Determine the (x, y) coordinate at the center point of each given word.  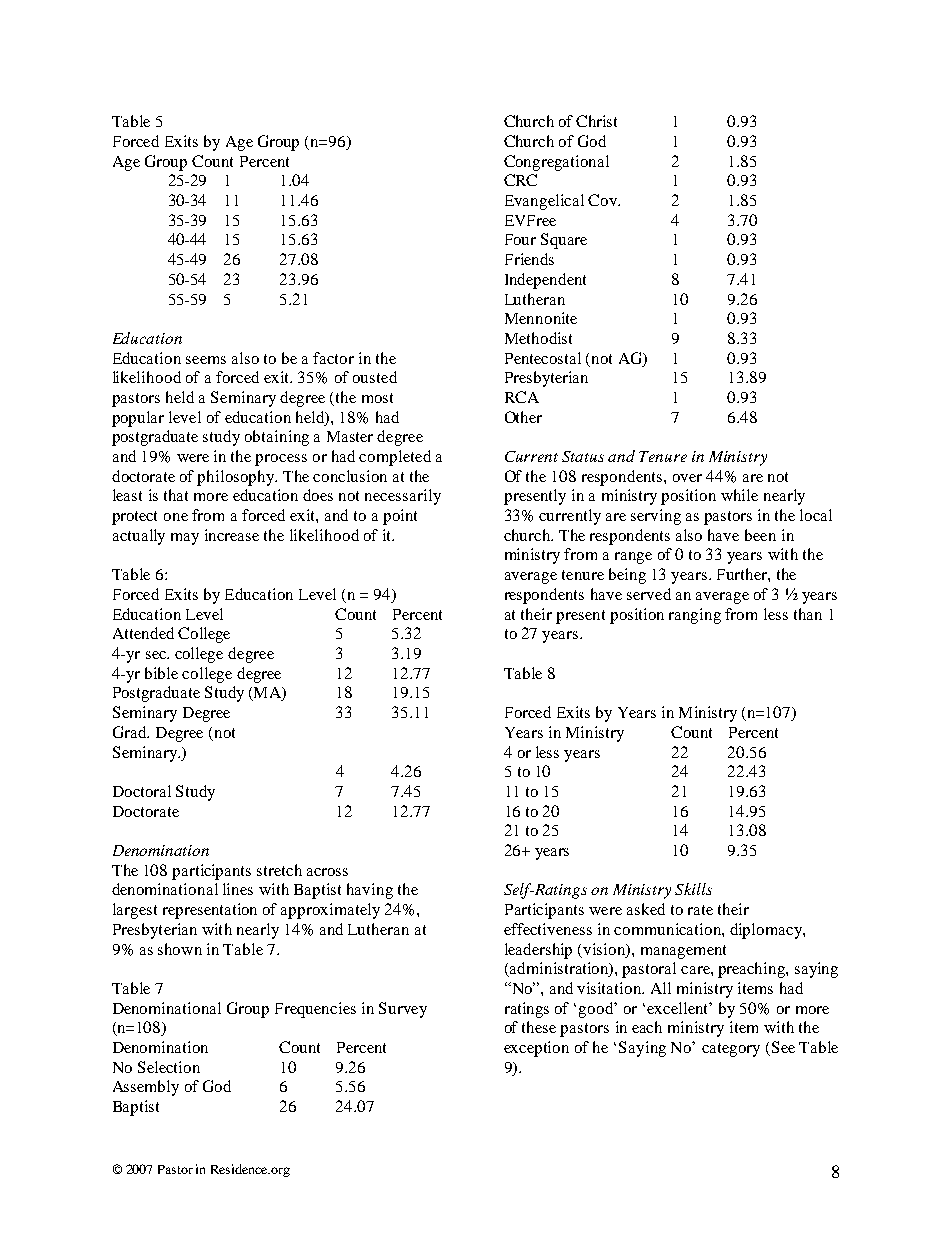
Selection (169, 1067)
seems (206, 360)
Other (523, 417)
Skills (693, 889)
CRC (520, 180)
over (687, 478)
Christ (596, 121)
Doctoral (142, 791)
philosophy (236, 478)
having (370, 891)
